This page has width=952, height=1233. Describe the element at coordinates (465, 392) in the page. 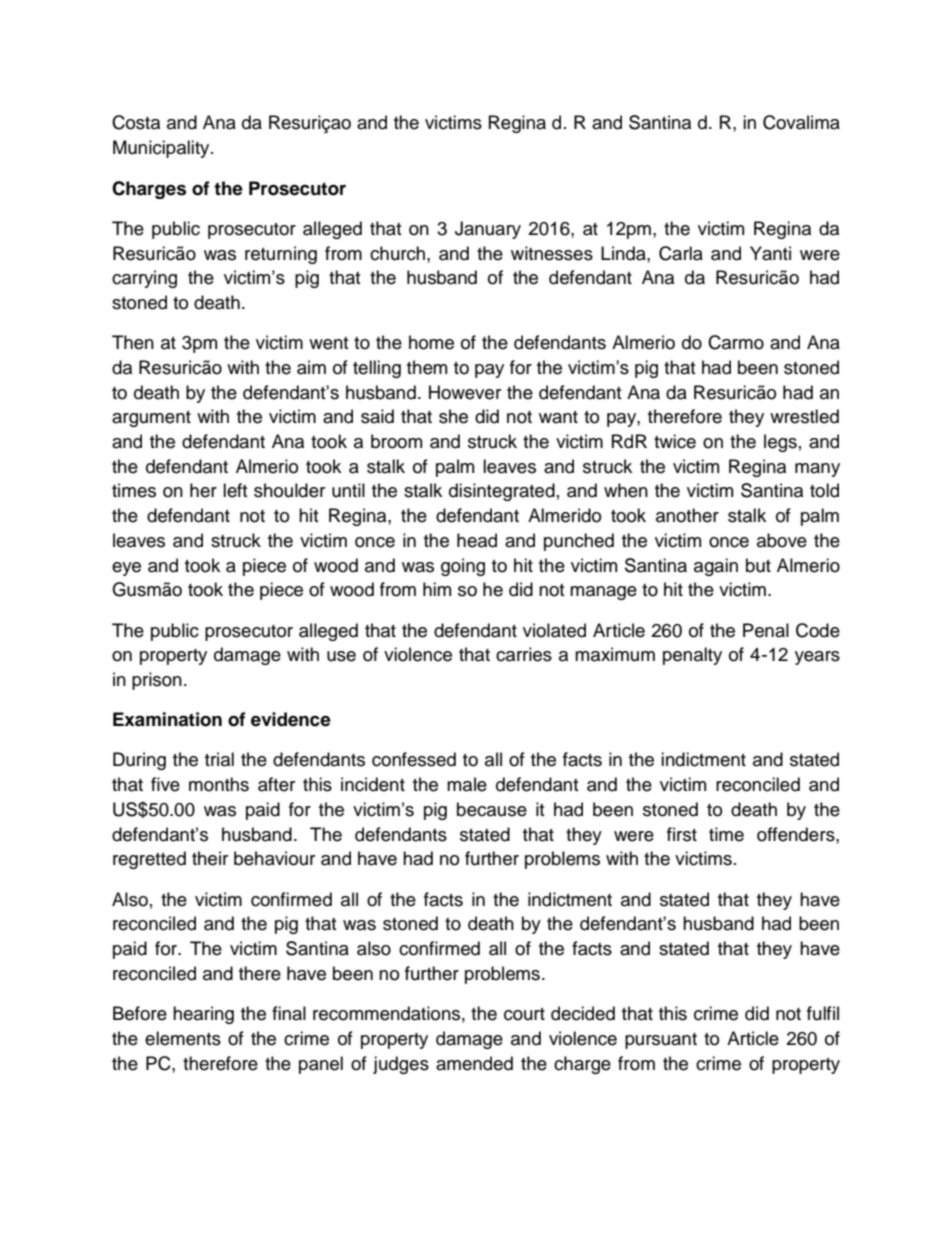

I see `However` at that location.
